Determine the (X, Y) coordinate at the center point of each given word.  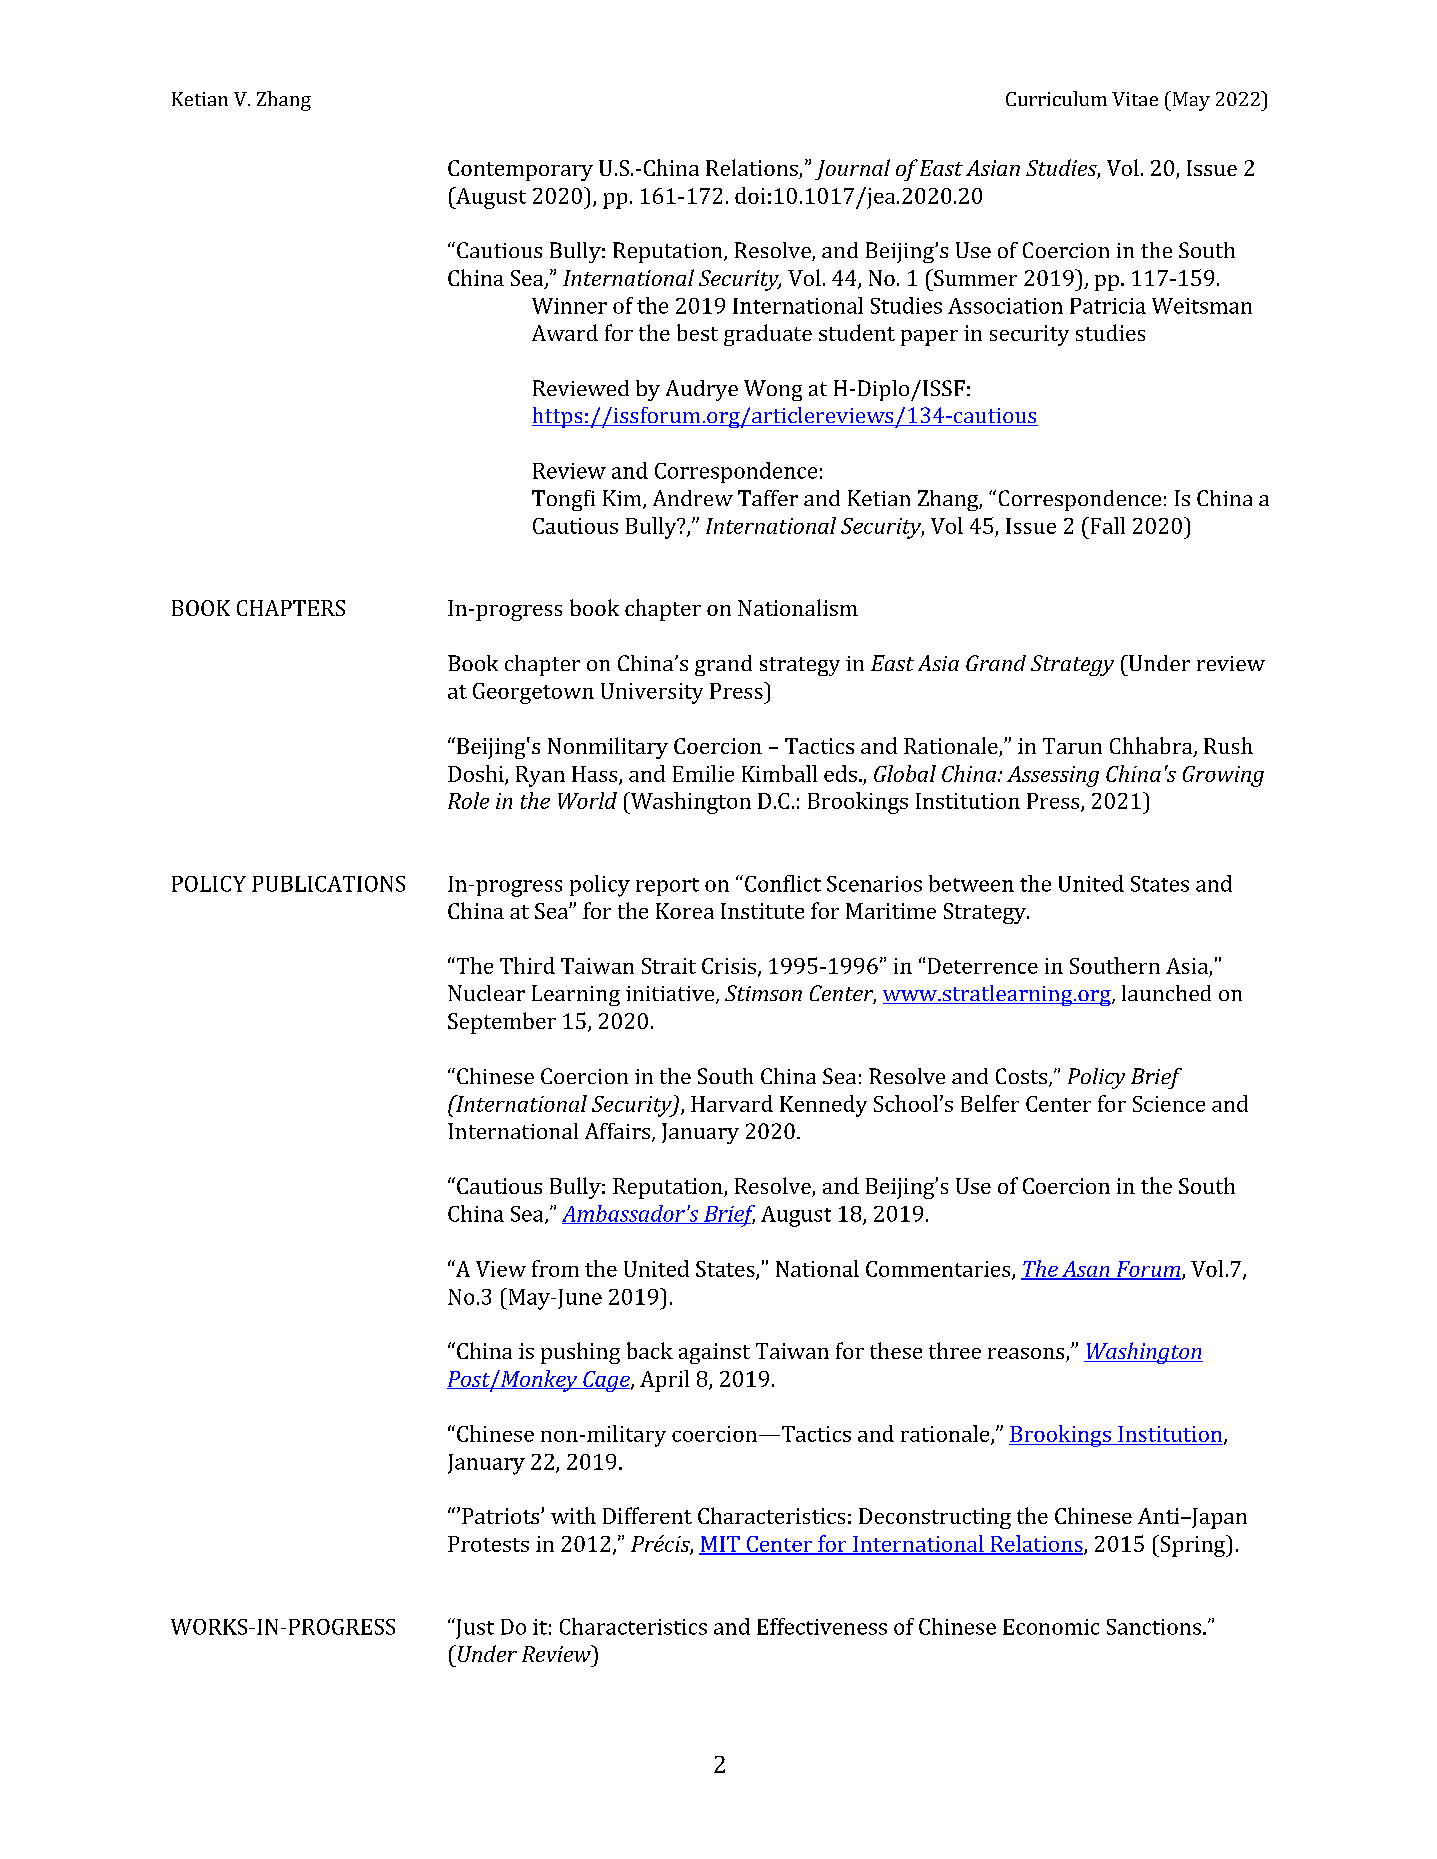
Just (474, 1628)
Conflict (783, 883)
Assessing (1053, 776)
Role (468, 800)
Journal (852, 169)
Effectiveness (822, 1626)
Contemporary (520, 170)
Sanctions (1154, 1627)
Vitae (1135, 99)
